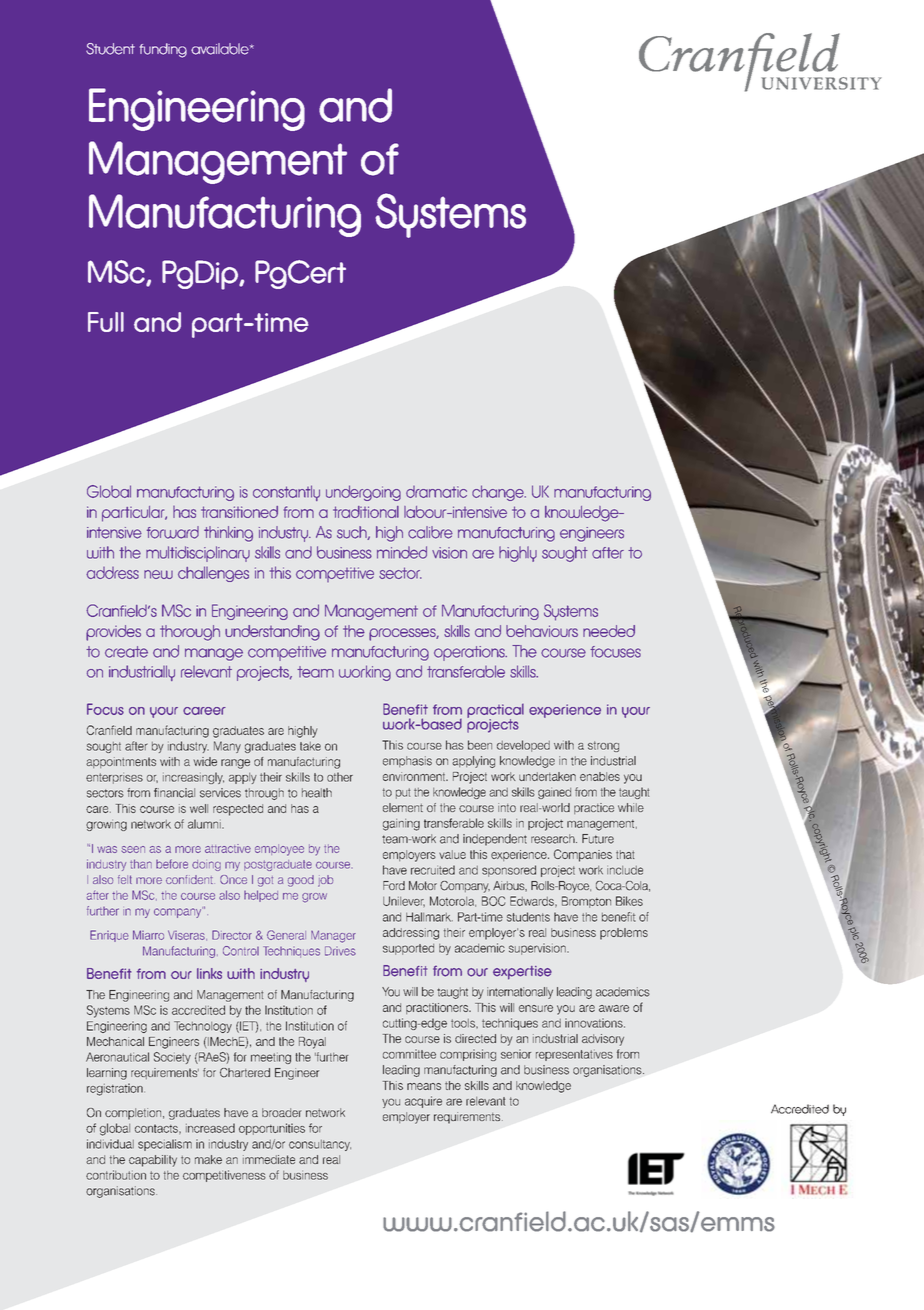 This image has height=1310, width=924. Describe the element at coordinates (174, 793) in the image. I see `financial` at that location.
